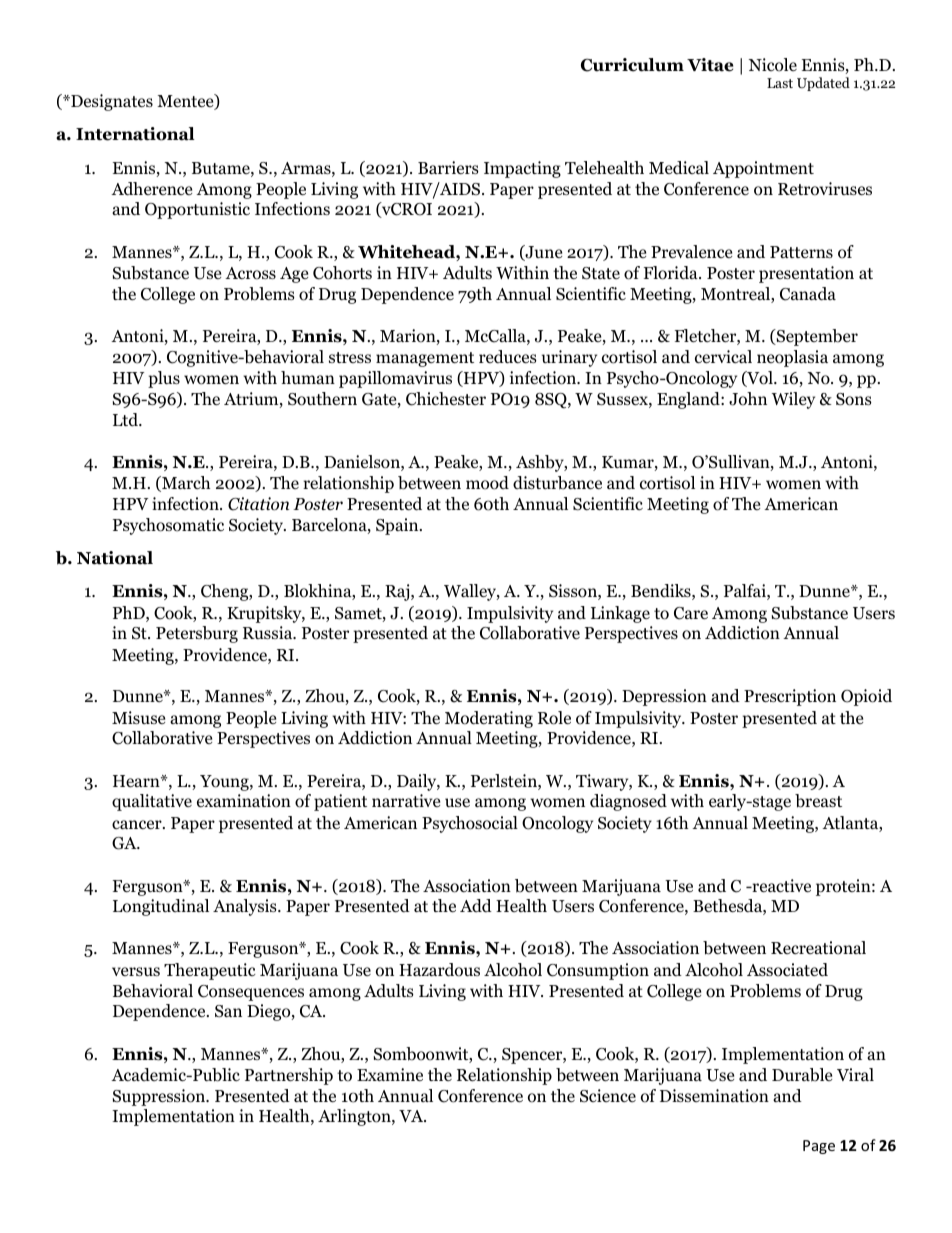 The image size is (952, 1233). What do you see at coordinates (197, 634) in the document?
I see `Petersburg` at bounding box center [197, 634].
